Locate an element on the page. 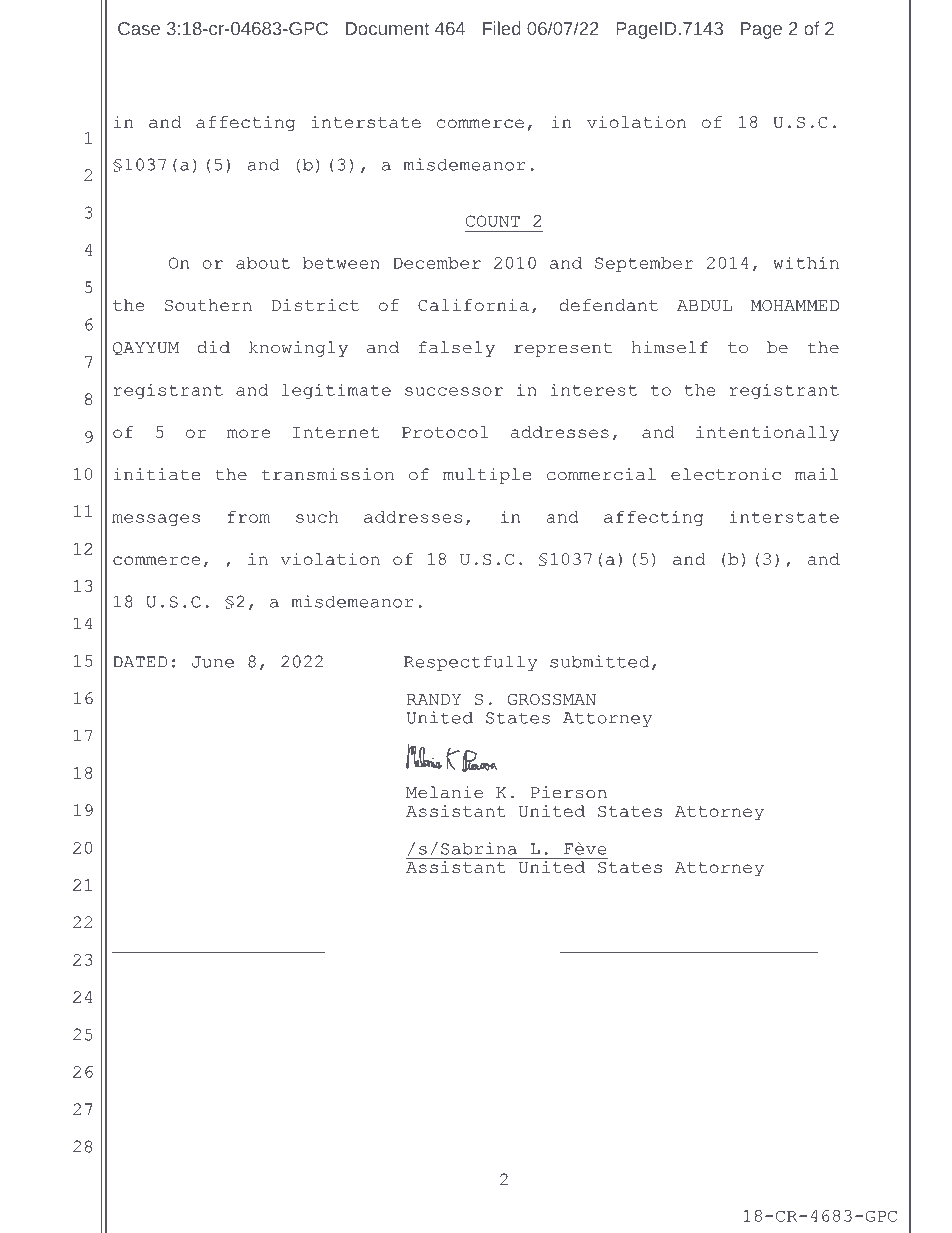 This page has width=952, height=1233. from is located at coordinates (248, 517).
